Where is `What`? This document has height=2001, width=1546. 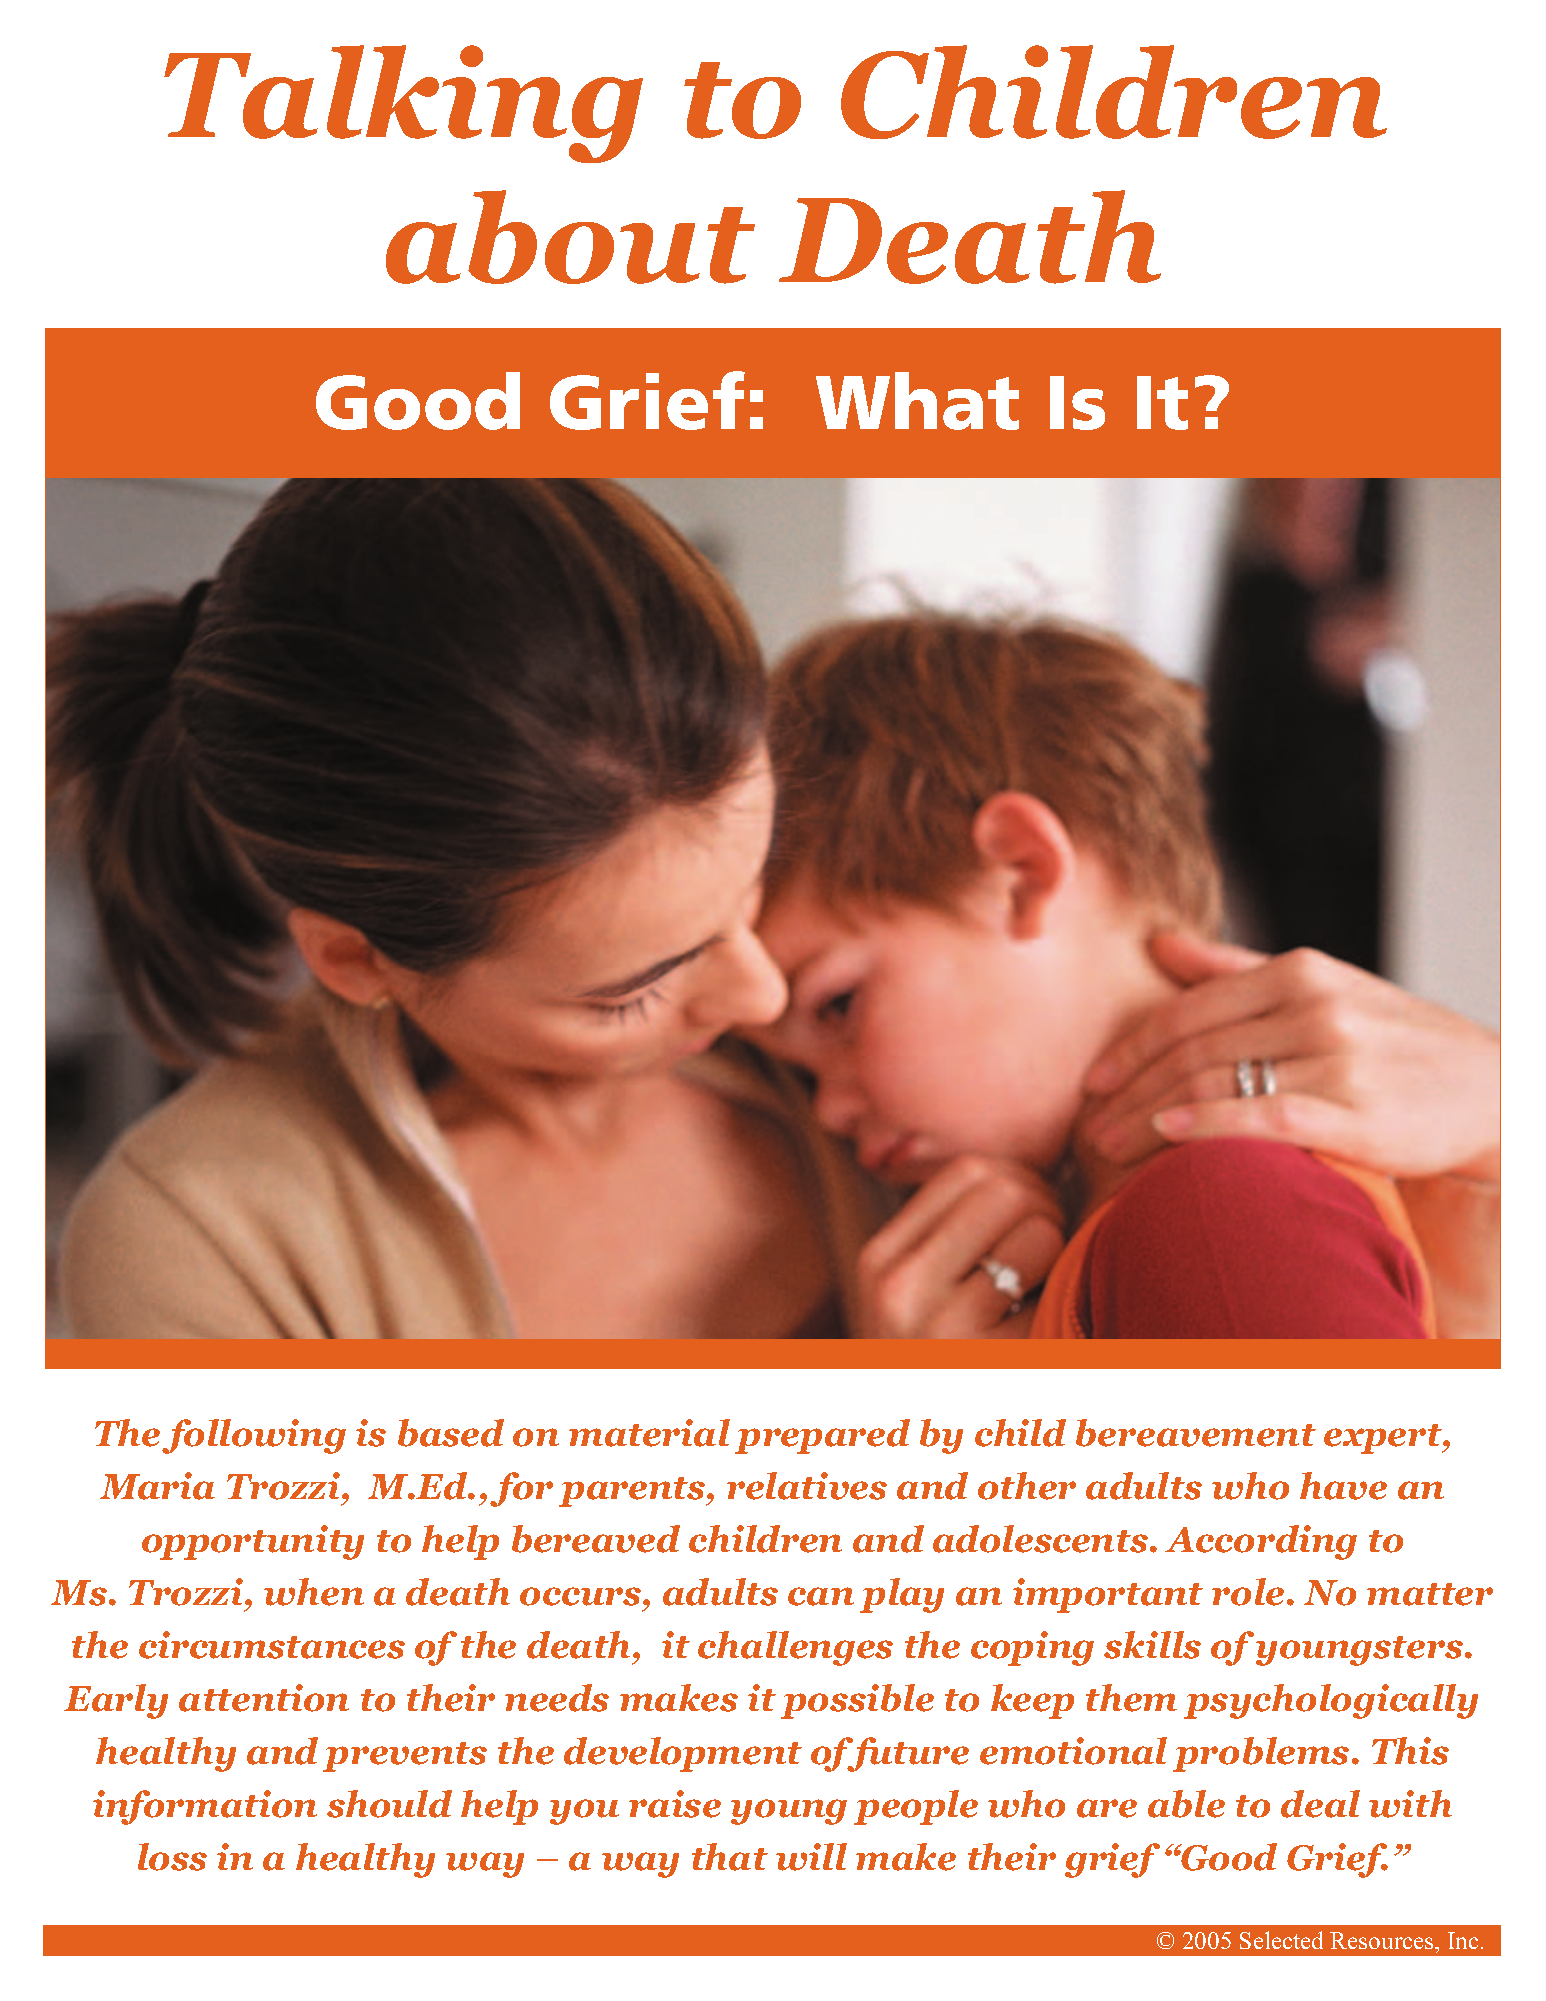
What is located at coordinates (917, 401).
